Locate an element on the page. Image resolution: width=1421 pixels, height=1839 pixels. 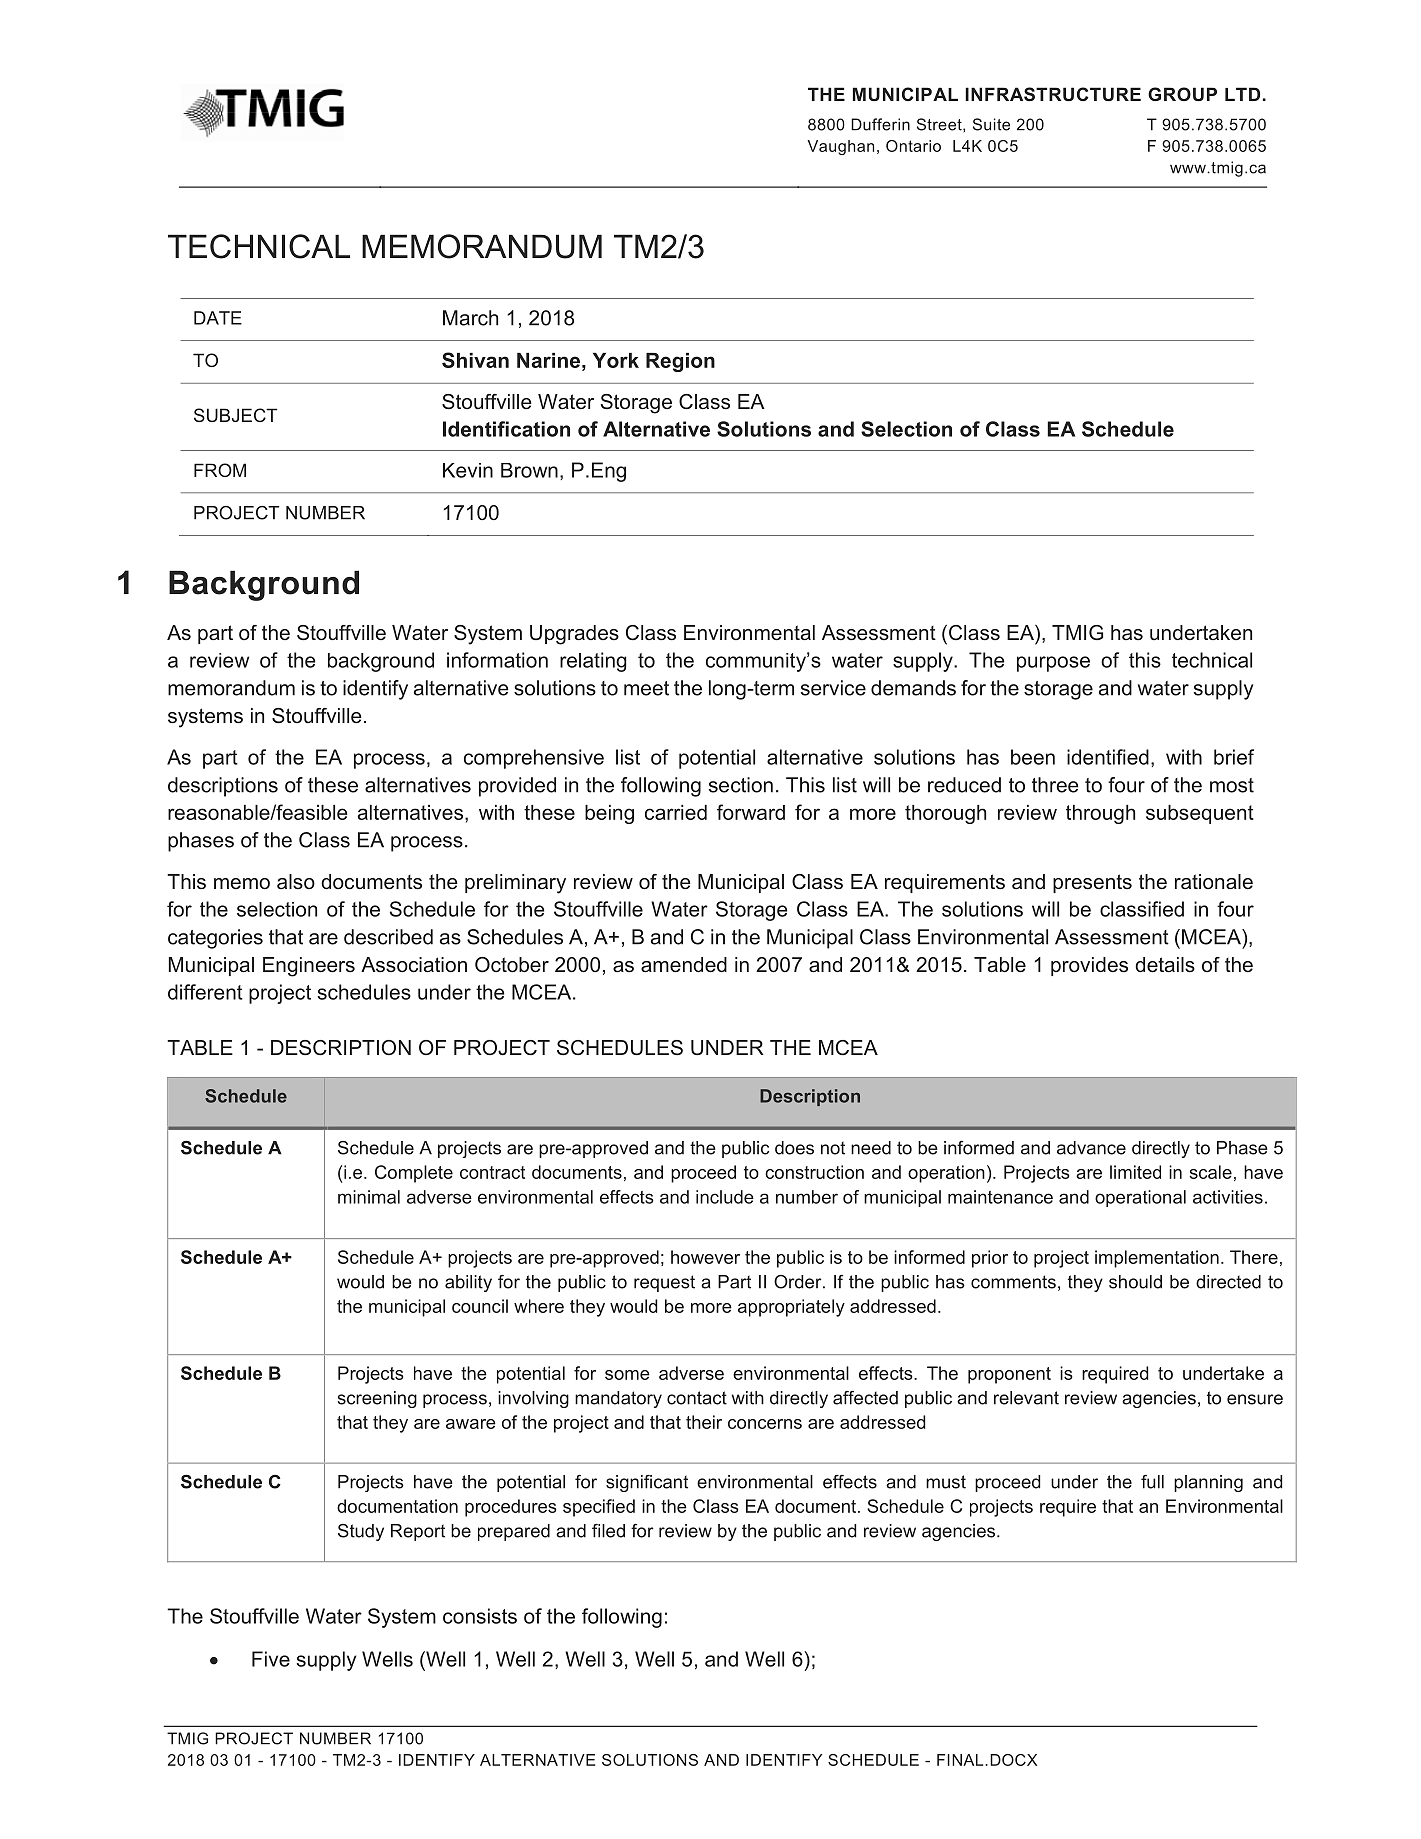
purpose is located at coordinates (1053, 664).
